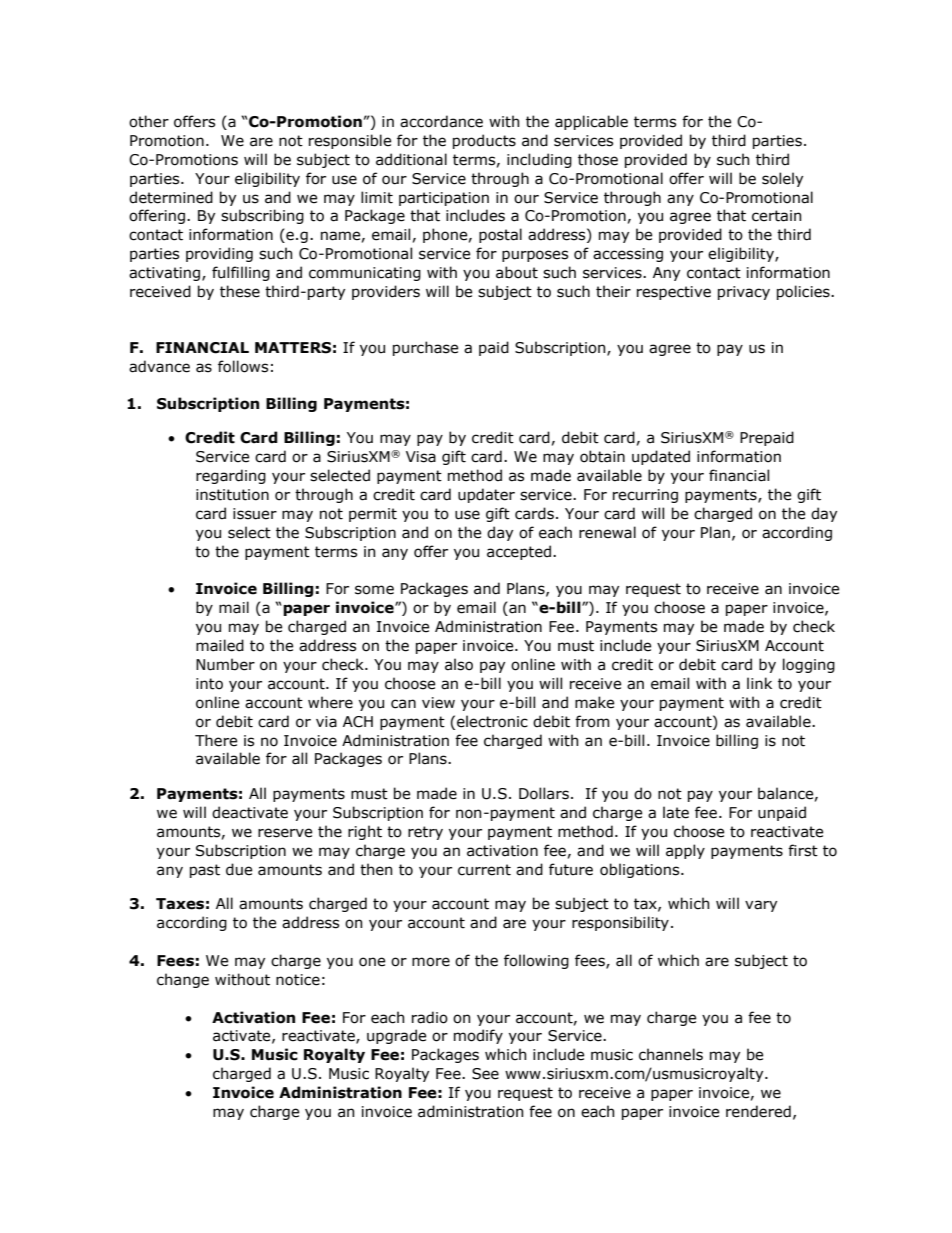 The height and width of the screenshot is (1233, 952). I want to click on link, so click(759, 683).
